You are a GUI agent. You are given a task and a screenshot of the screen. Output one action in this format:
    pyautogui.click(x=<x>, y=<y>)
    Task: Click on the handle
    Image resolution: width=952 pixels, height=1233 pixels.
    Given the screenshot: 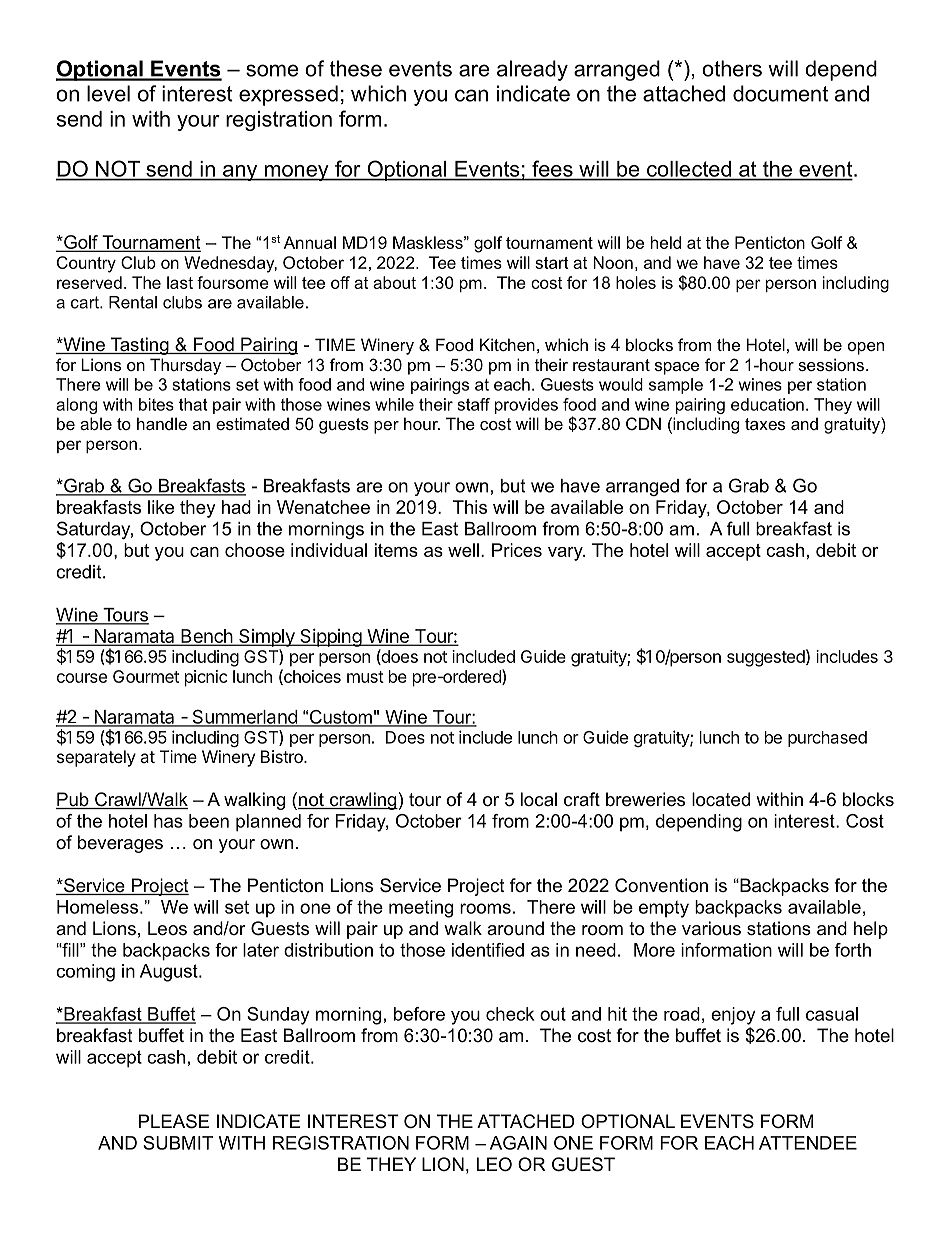 What is the action you would take?
    pyautogui.click(x=162, y=423)
